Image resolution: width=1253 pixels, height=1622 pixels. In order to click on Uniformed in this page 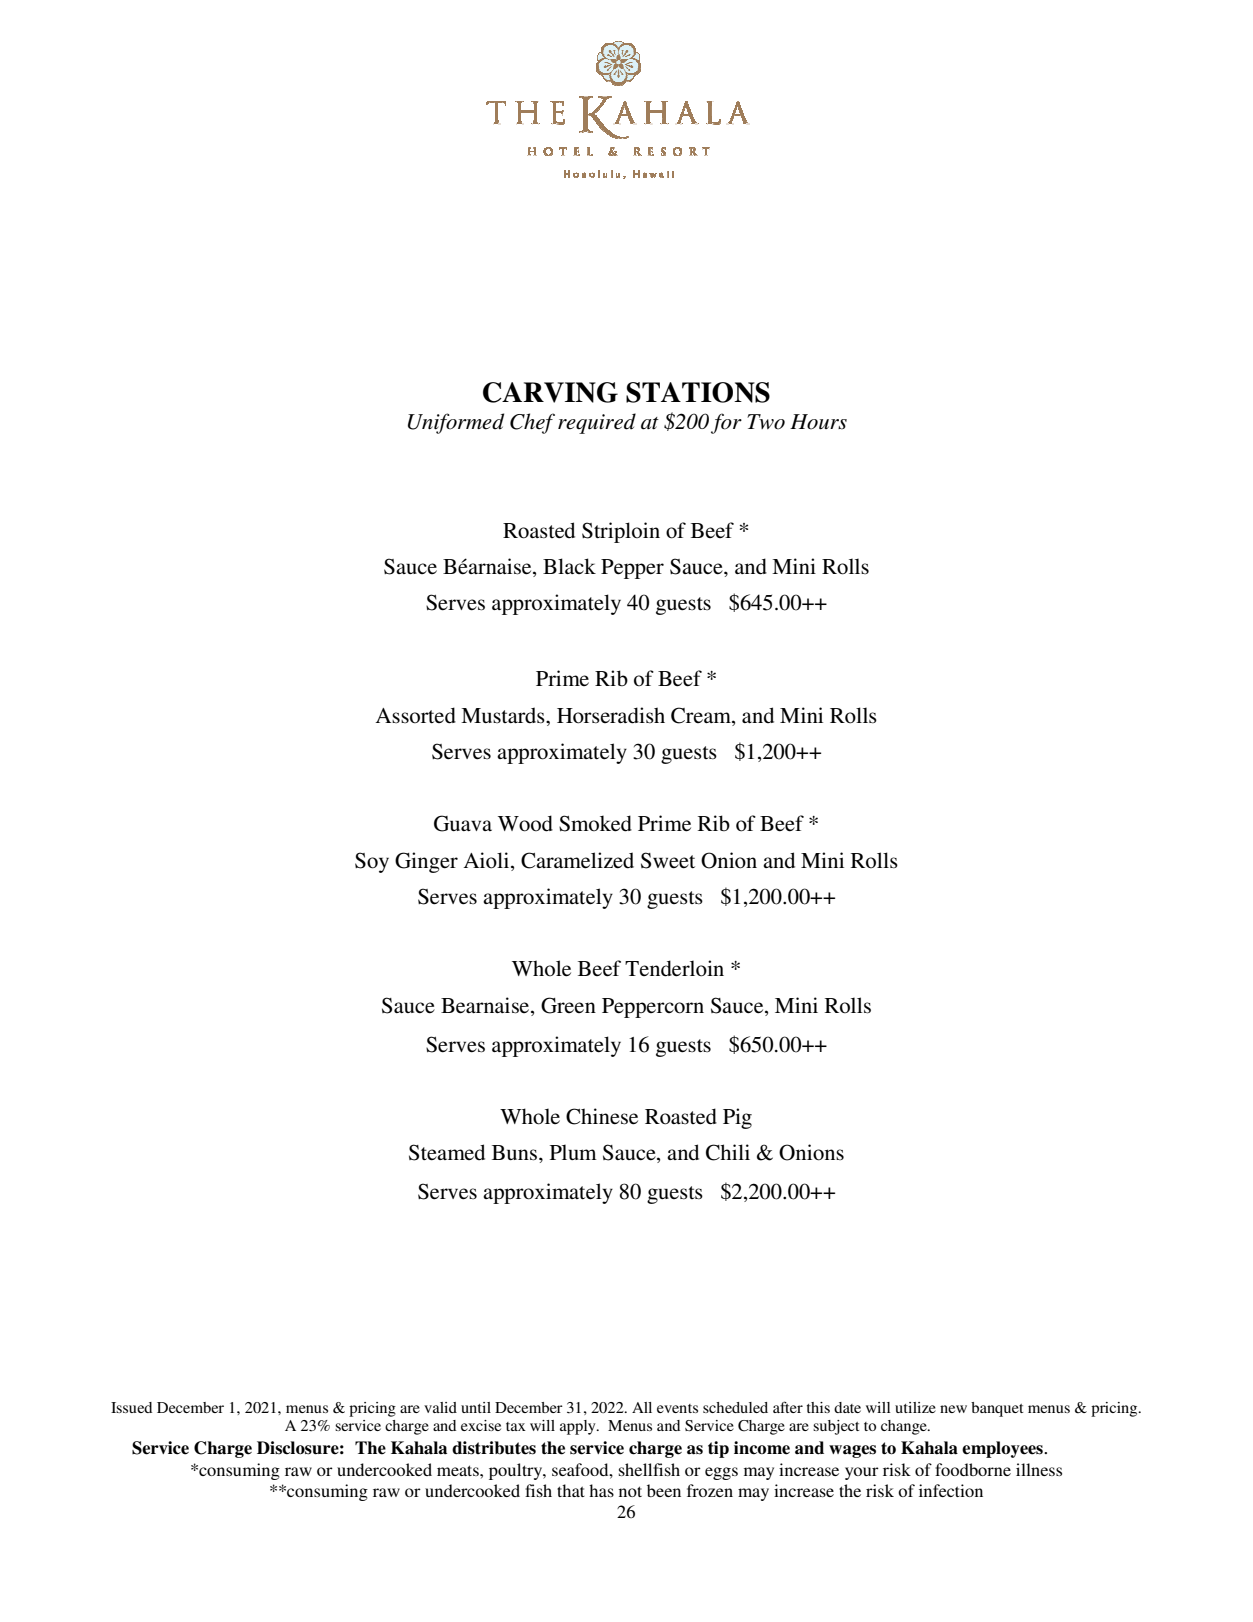, I will do `click(456, 423)`.
